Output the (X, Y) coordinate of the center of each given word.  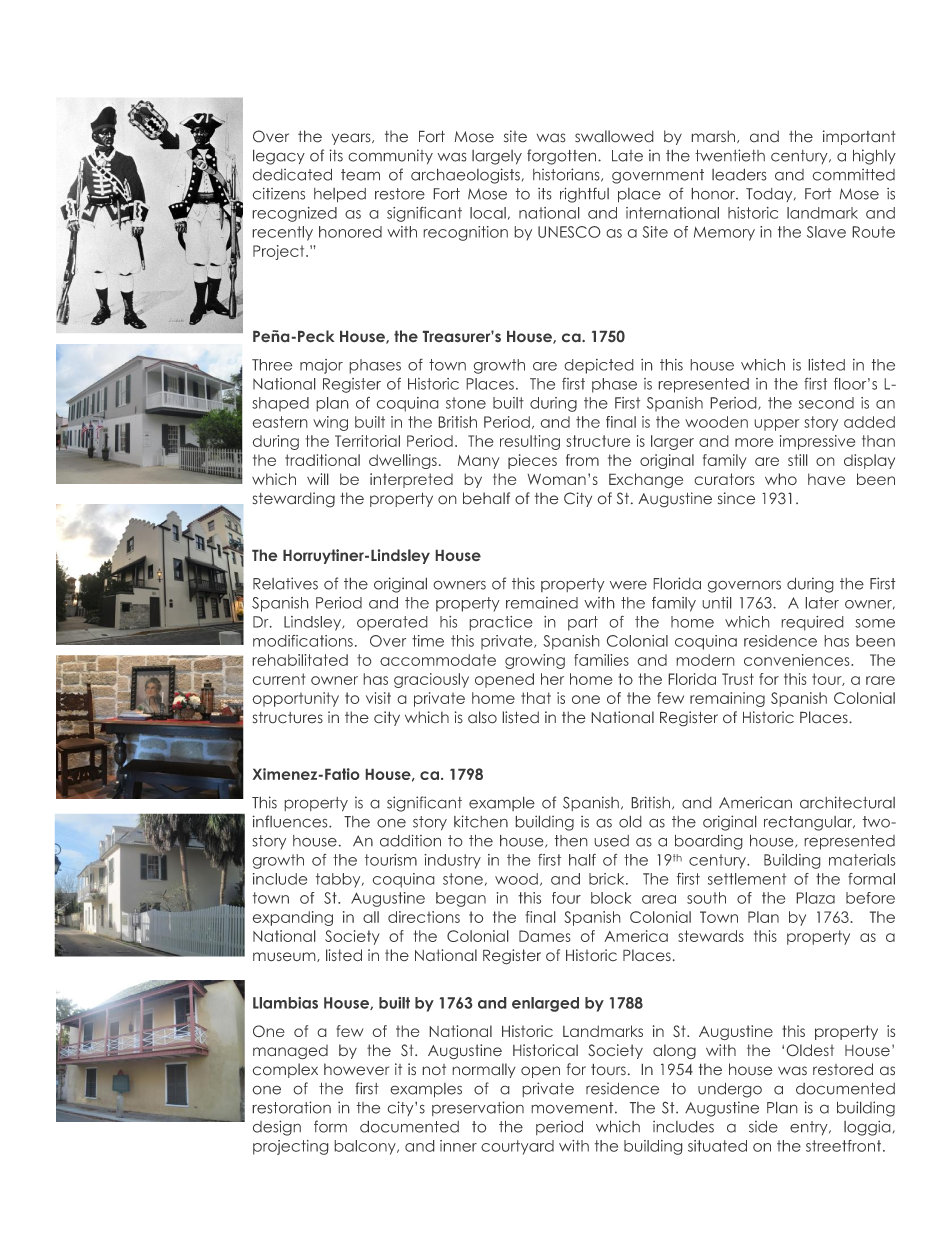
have (826, 479)
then (571, 841)
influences (291, 821)
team (360, 175)
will (318, 479)
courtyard (517, 1147)
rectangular (809, 823)
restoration (291, 1107)
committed (853, 174)
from (582, 460)
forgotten (563, 157)
